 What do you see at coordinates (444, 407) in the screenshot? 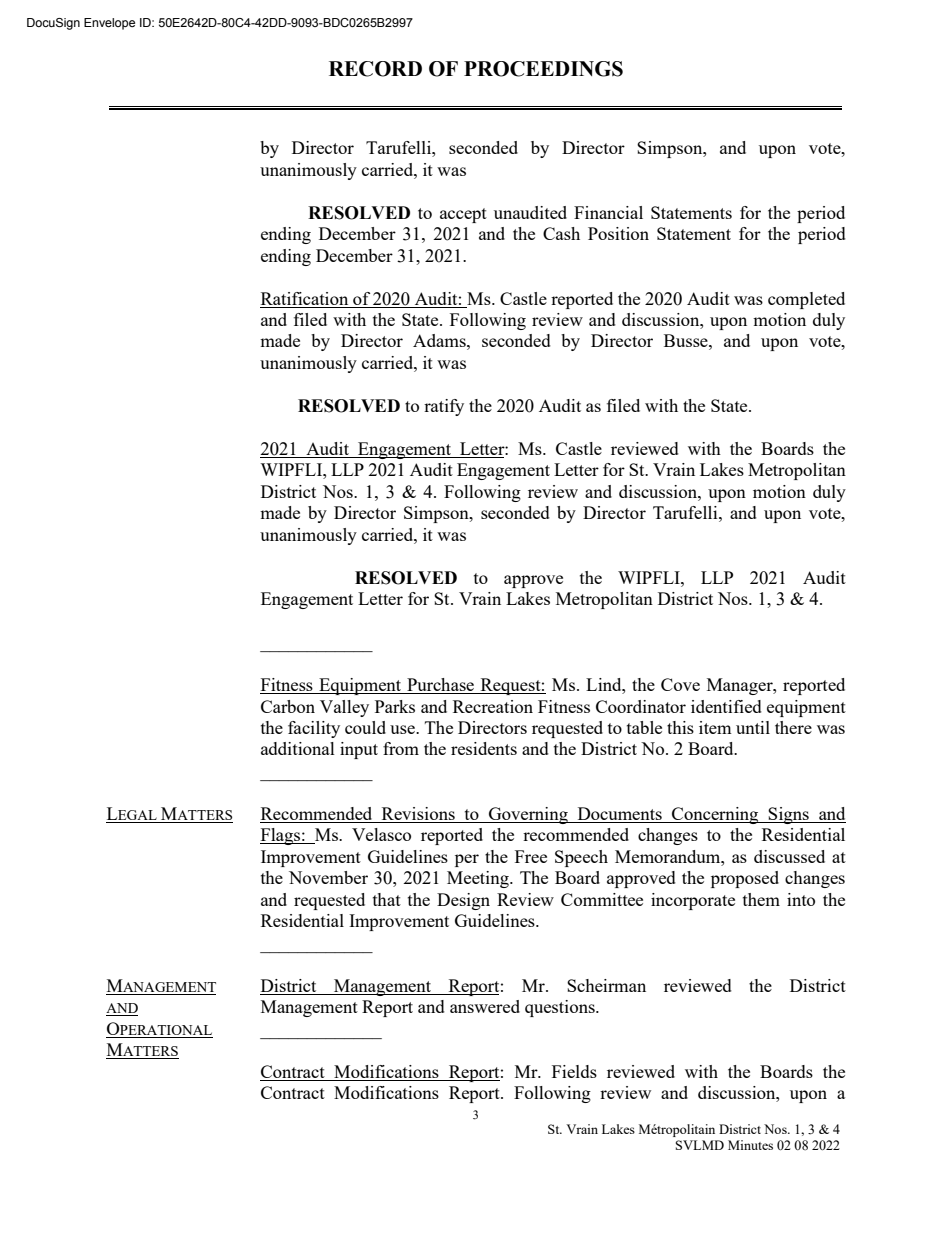
I see `ratify` at bounding box center [444, 407].
